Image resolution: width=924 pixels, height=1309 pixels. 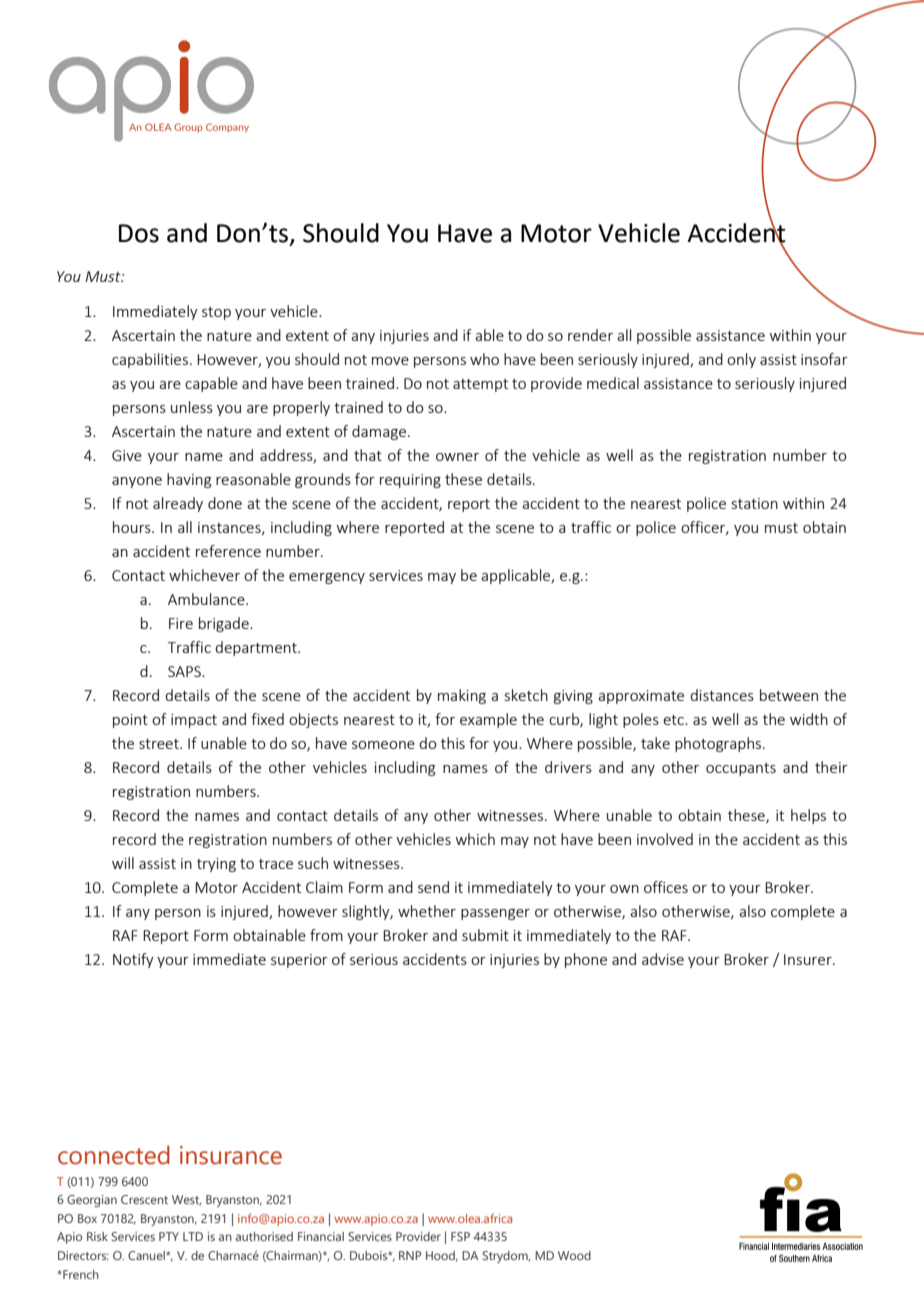 What do you see at coordinates (488, 720) in the screenshot?
I see `example` at bounding box center [488, 720].
